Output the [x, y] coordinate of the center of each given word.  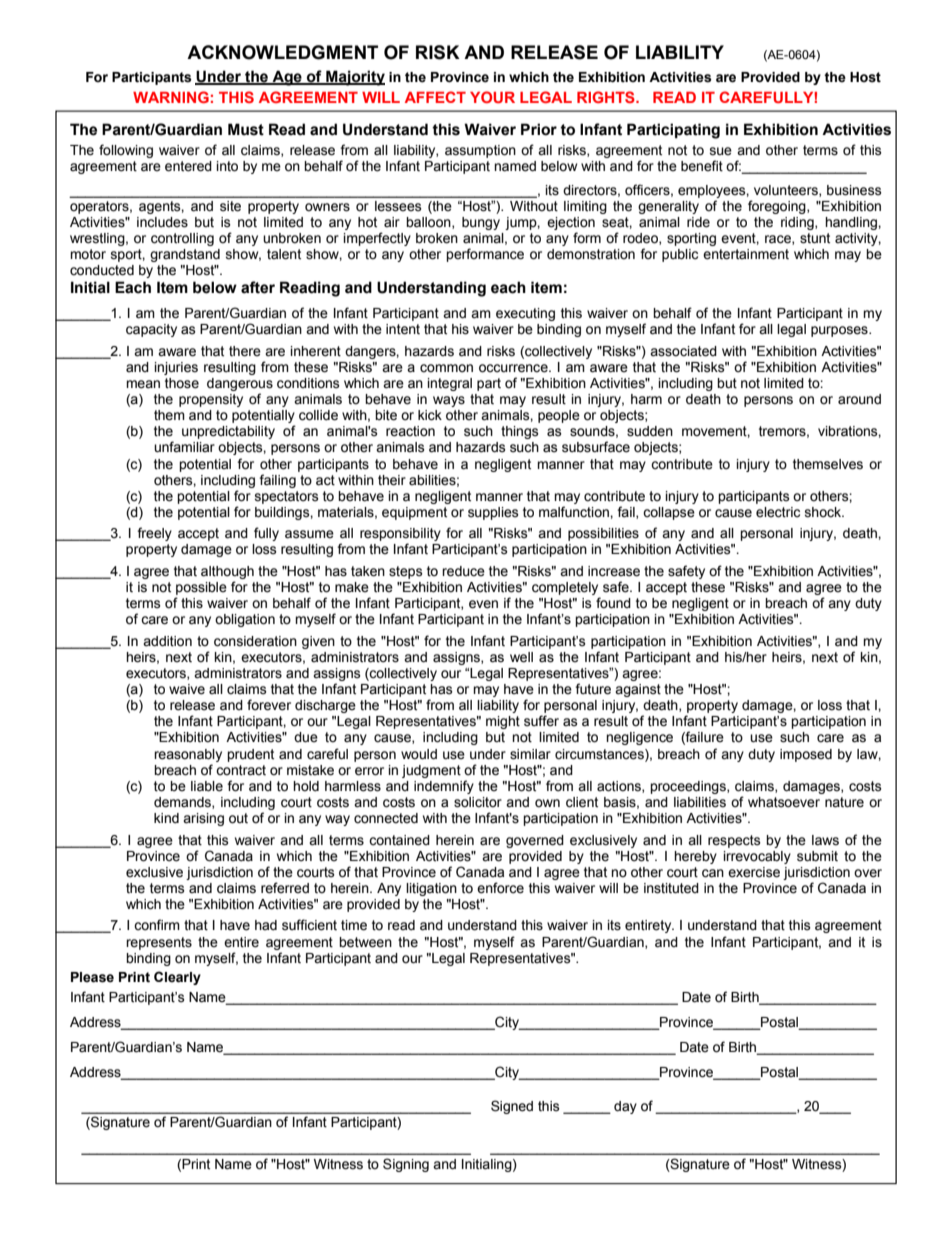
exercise [754, 872]
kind [166, 818]
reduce [463, 571]
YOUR [492, 97]
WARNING [171, 97]
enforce [500, 888]
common [446, 368]
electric [778, 512]
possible [201, 588]
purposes [840, 331]
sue [721, 151]
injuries [176, 368]
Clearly [177, 978]
